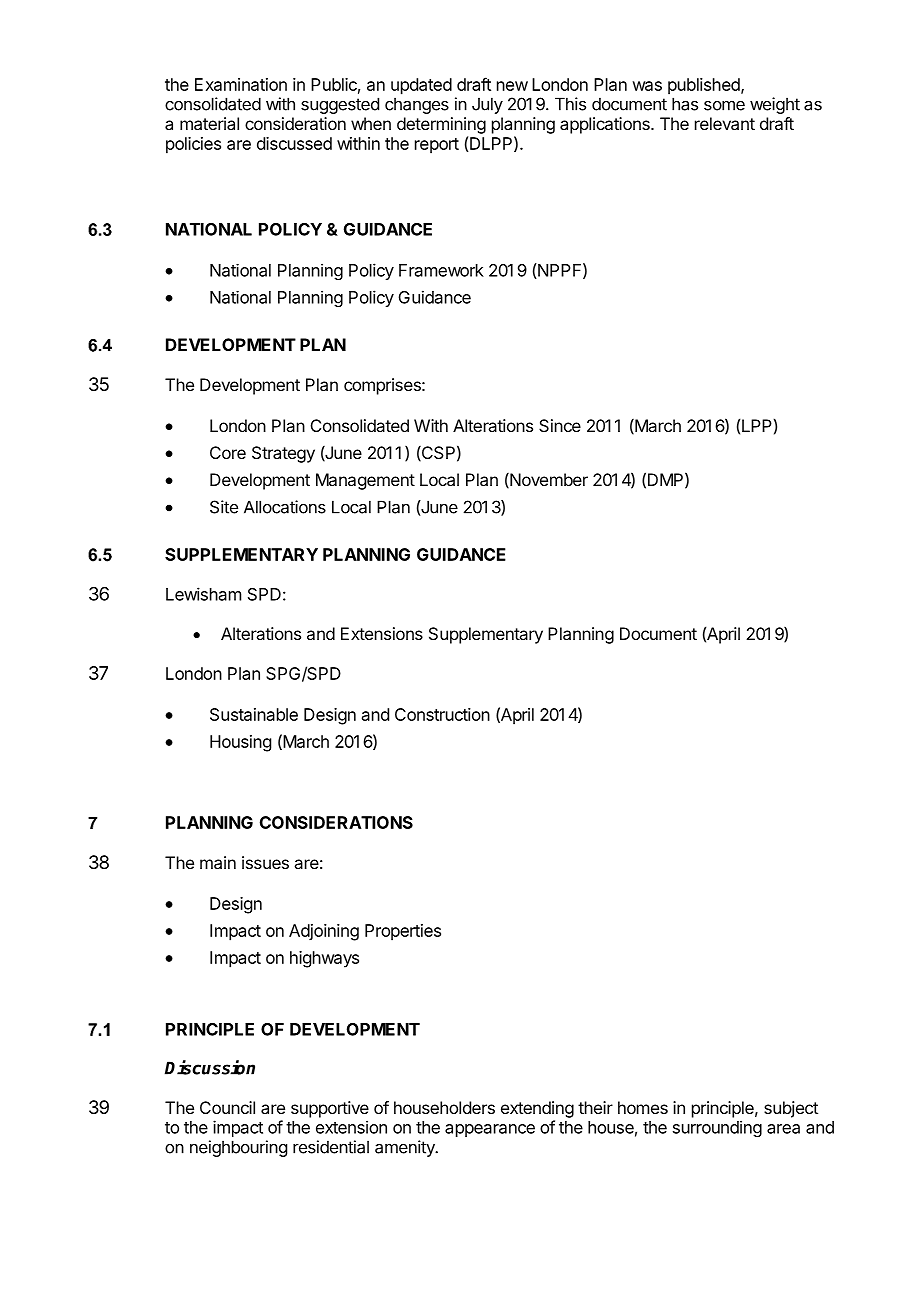  What do you see at coordinates (490, 1130) in the screenshot?
I see `appearance` at bounding box center [490, 1130].
